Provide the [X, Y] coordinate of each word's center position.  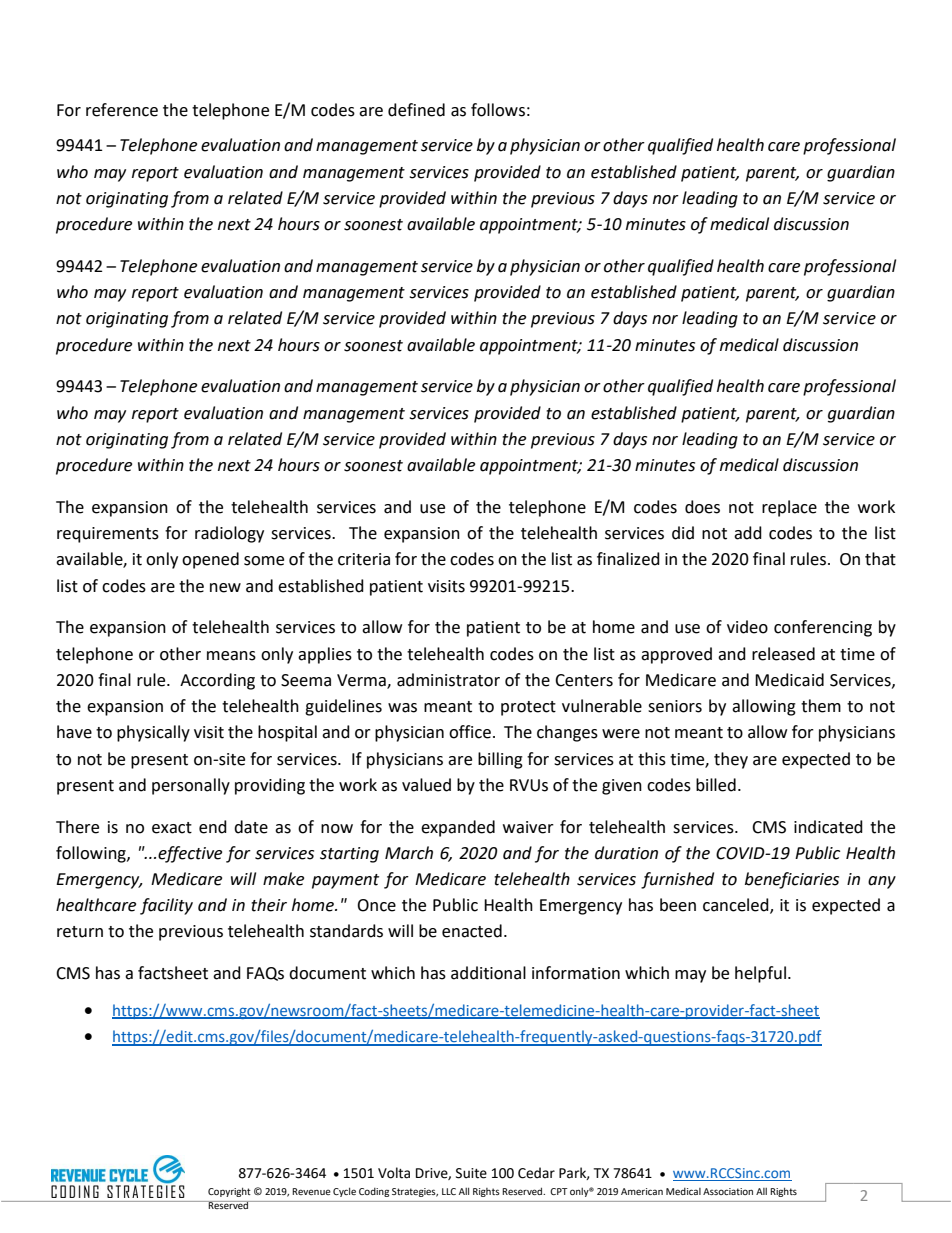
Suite [471, 1173]
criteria [364, 559]
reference [122, 110]
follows [498, 110]
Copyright [229, 1192]
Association [728, 1191]
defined [416, 110]
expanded [458, 828]
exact [172, 828]
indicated [828, 827]
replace [789, 508]
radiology [229, 534]
